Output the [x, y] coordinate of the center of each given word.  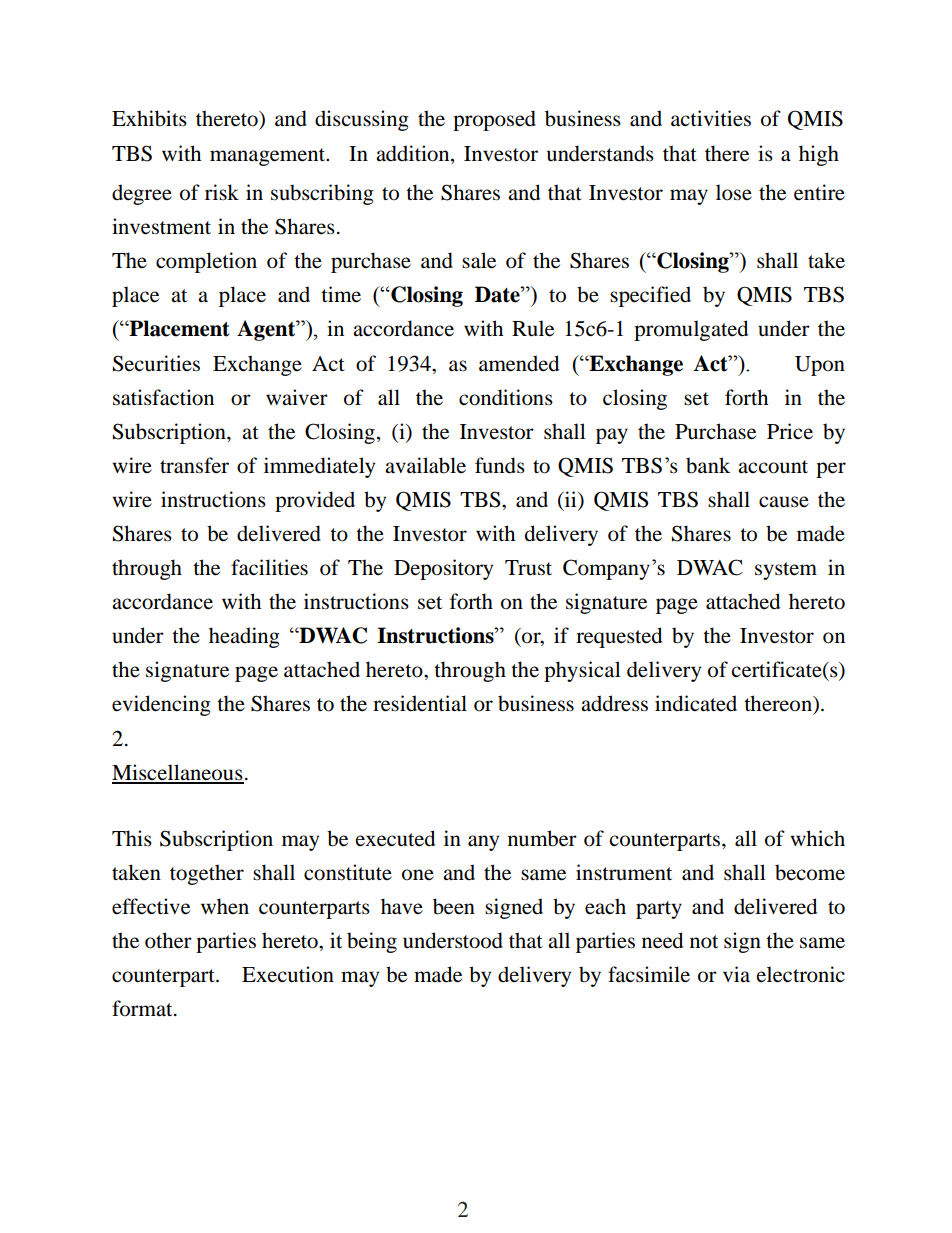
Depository [443, 569]
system [786, 571]
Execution [288, 974]
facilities [269, 567]
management [269, 157]
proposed [494, 120]
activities [711, 118]
